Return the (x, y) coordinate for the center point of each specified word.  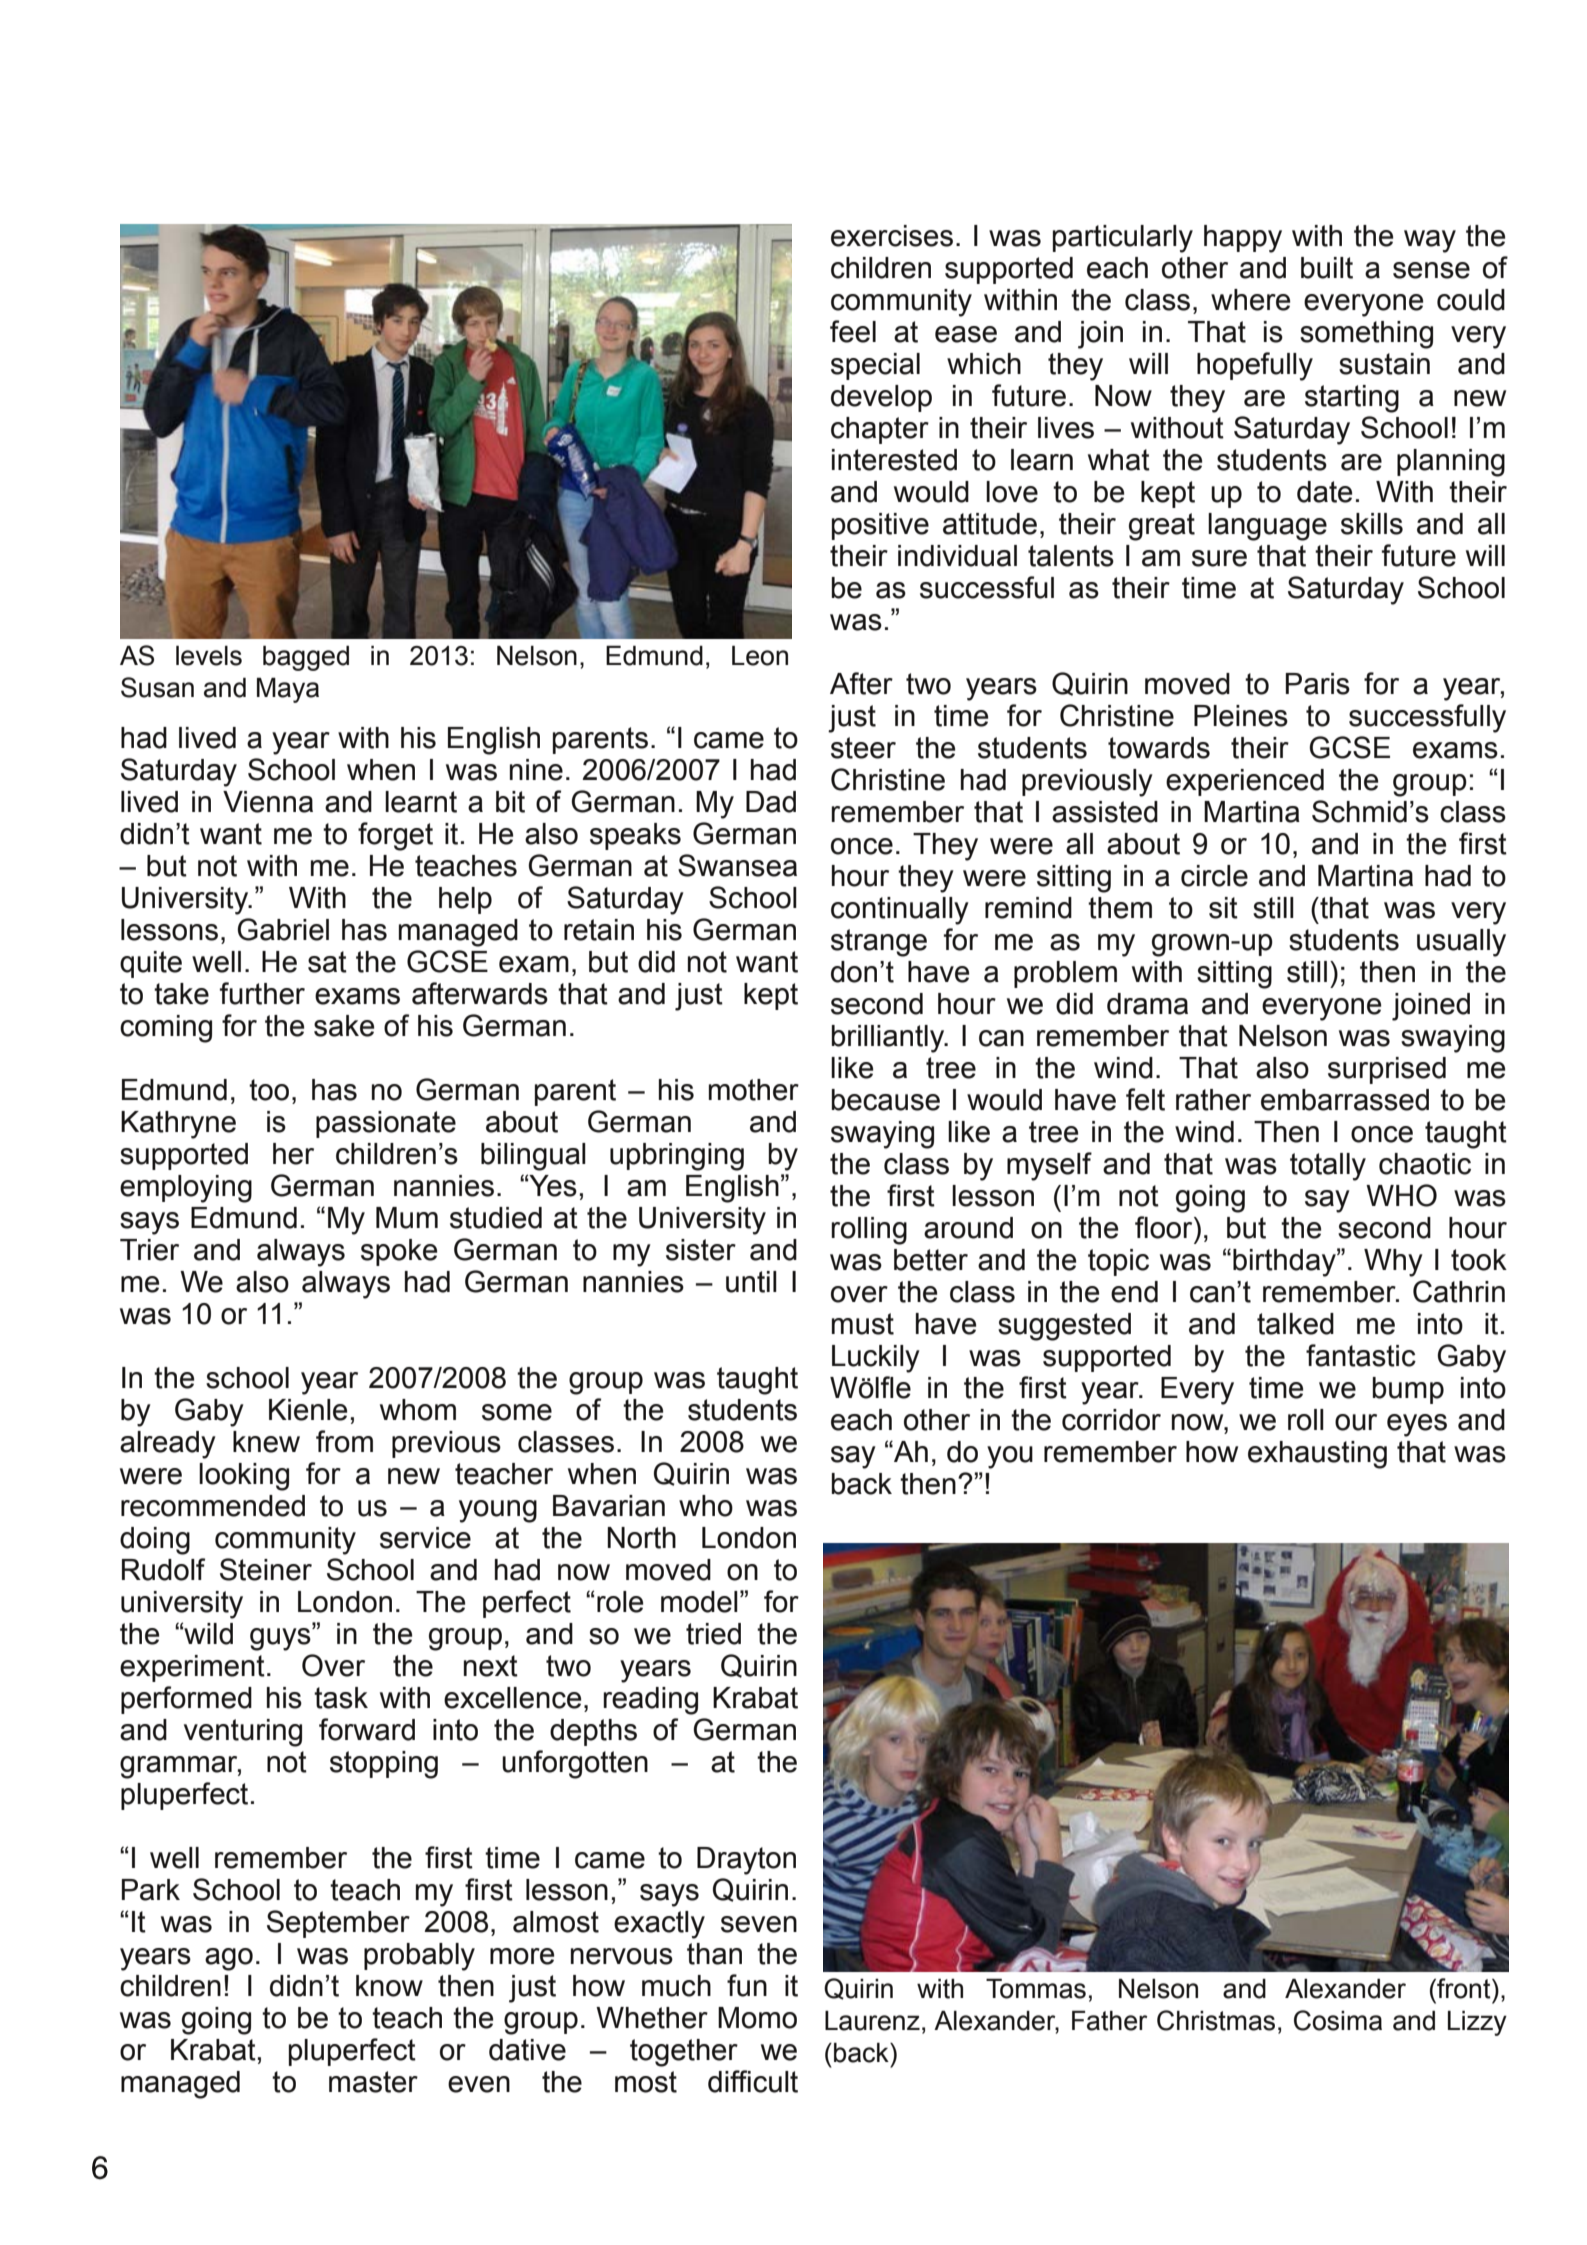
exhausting (1317, 1455)
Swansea (737, 865)
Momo (757, 2018)
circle (1214, 876)
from (344, 1441)
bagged (306, 658)
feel (853, 331)
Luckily (876, 1359)
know (389, 1986)
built (1327, 268)
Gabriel (283, 929)
